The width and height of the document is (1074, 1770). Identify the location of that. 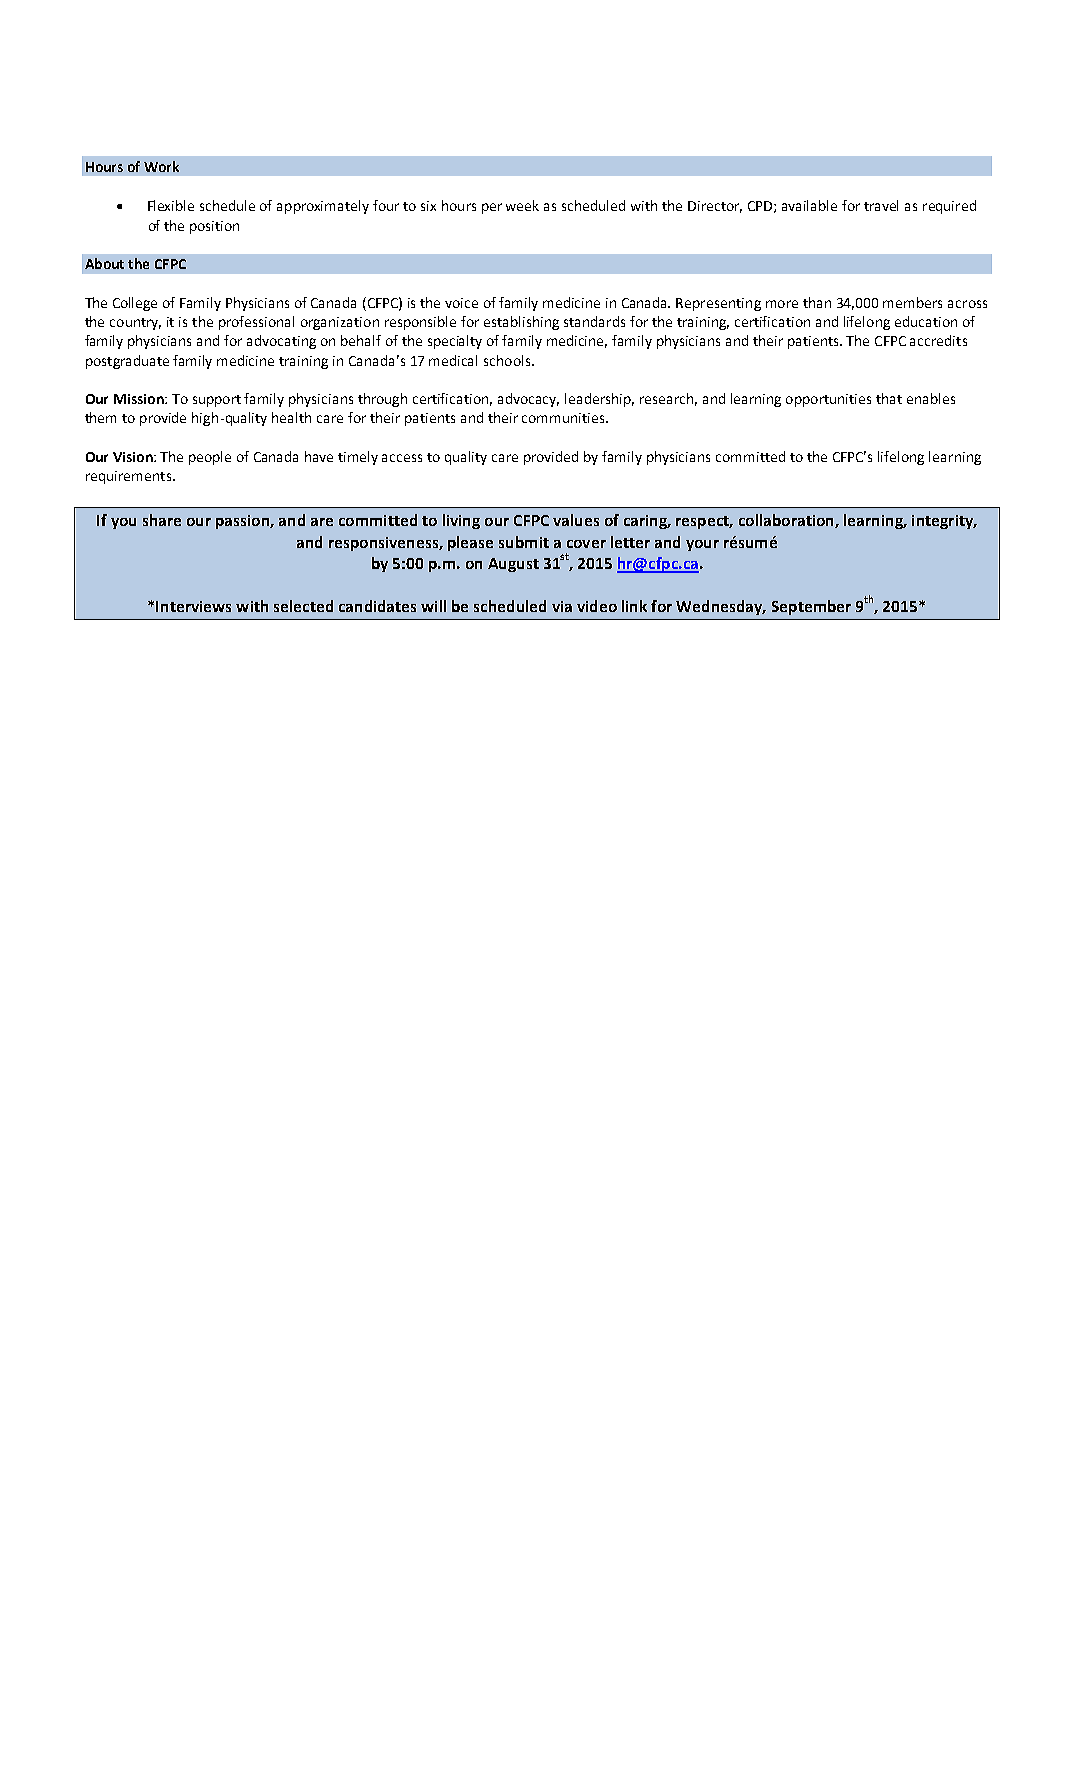
(889, 398).
